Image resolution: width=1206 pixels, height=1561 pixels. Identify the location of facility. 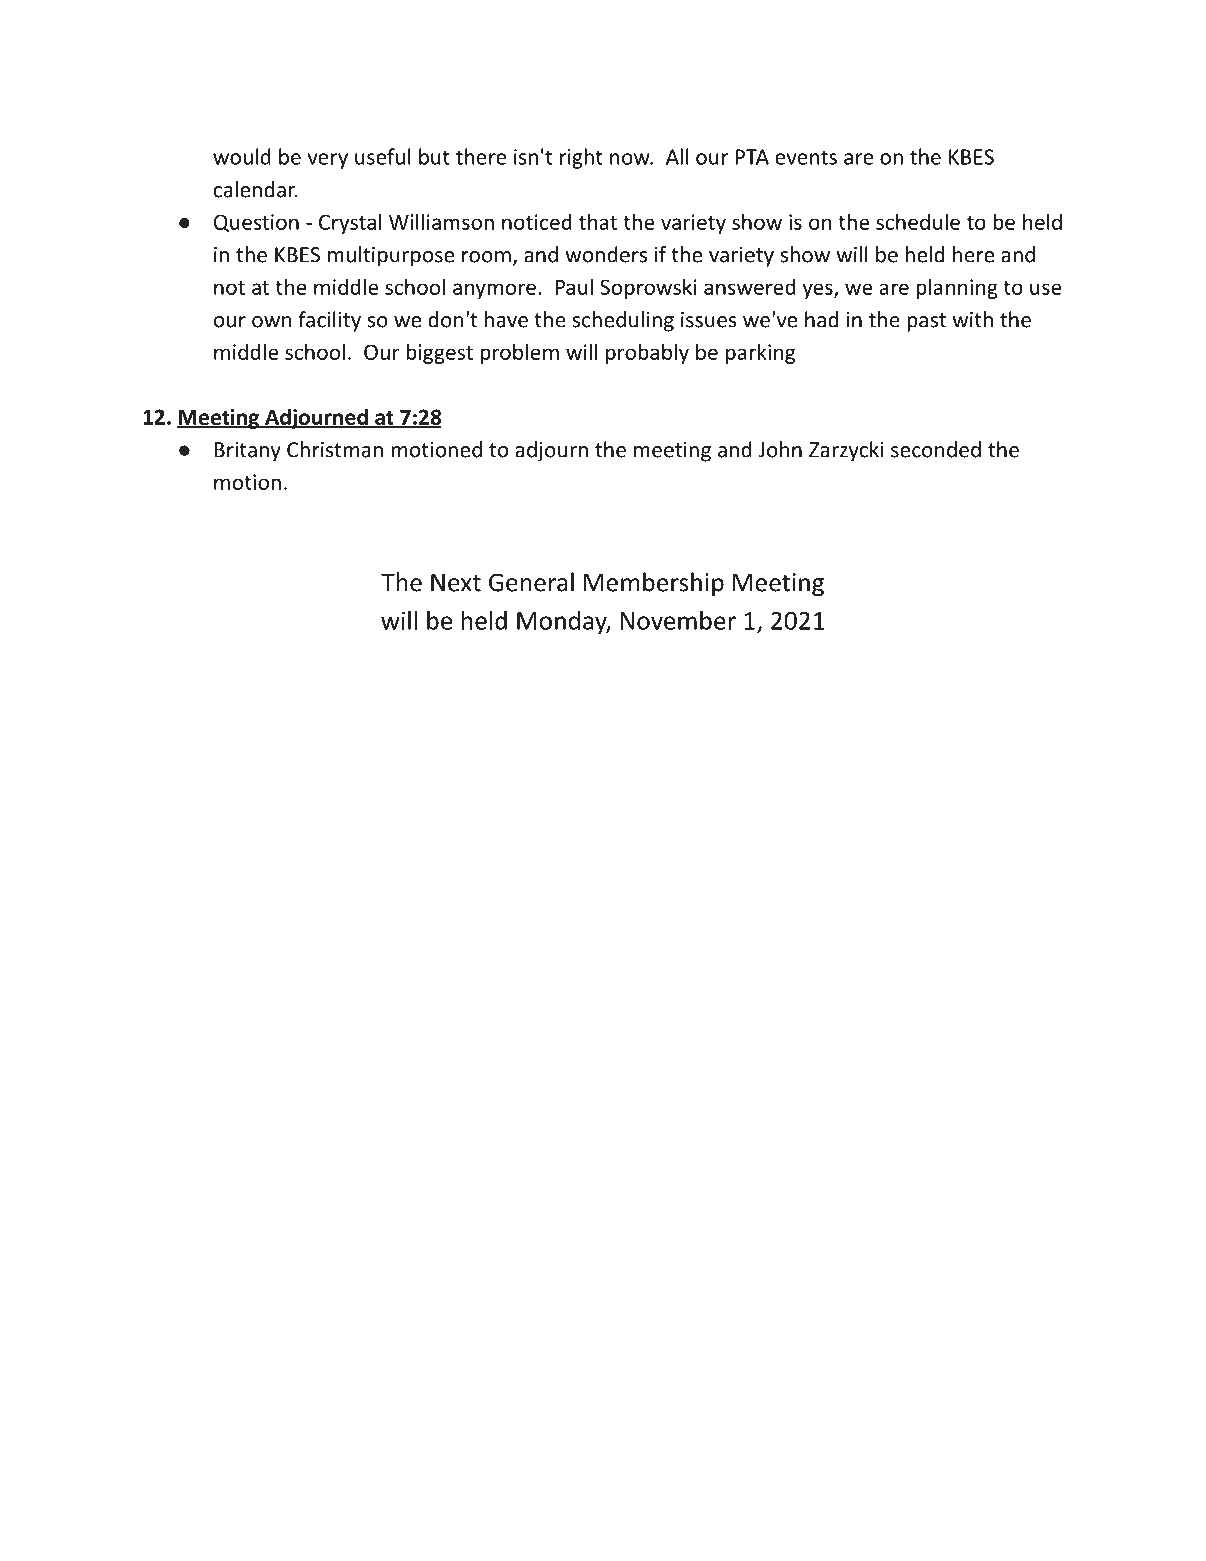
(329, 321).
